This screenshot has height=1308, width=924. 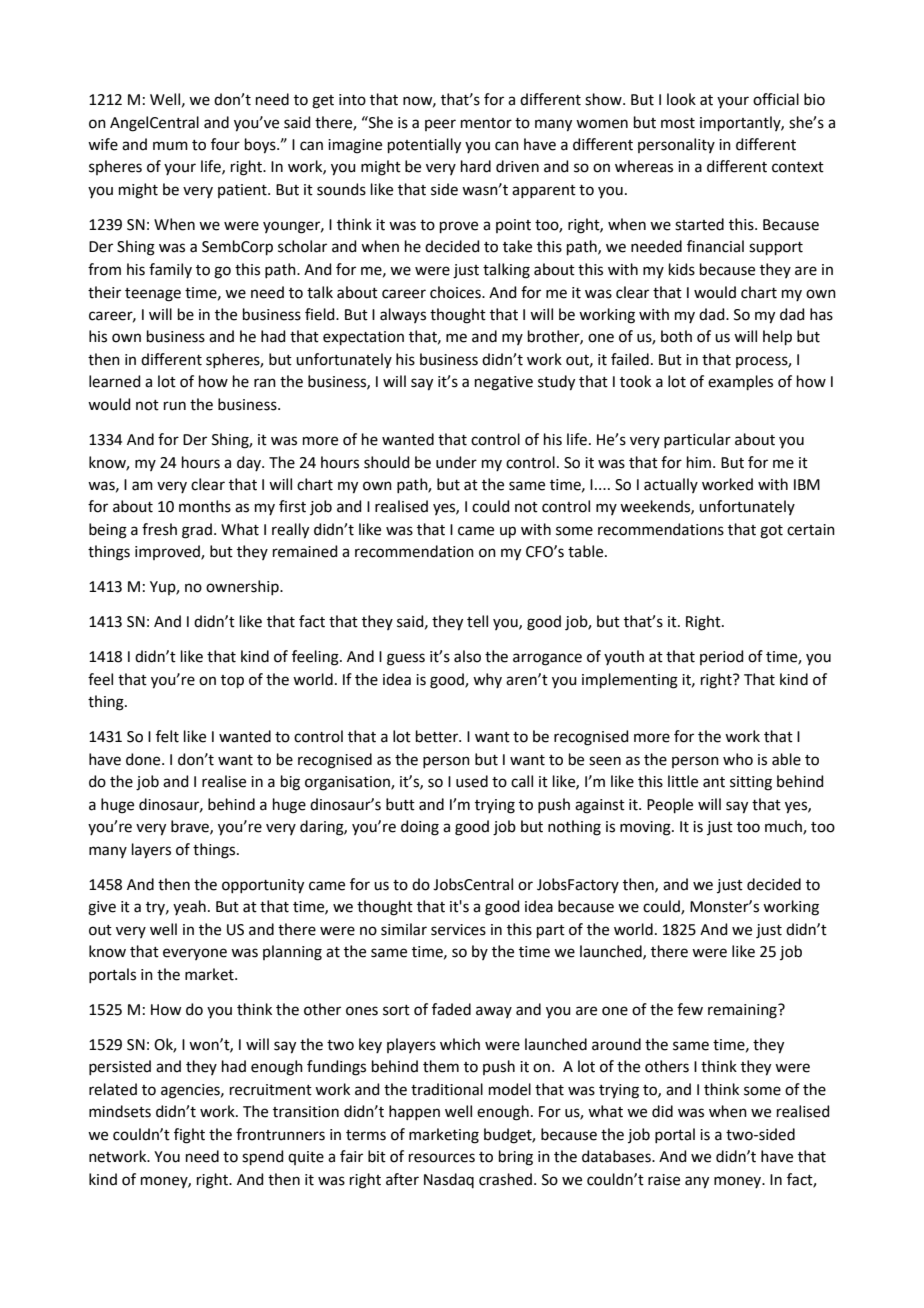 I want to click on resources, so click(x=442, y=1158).
